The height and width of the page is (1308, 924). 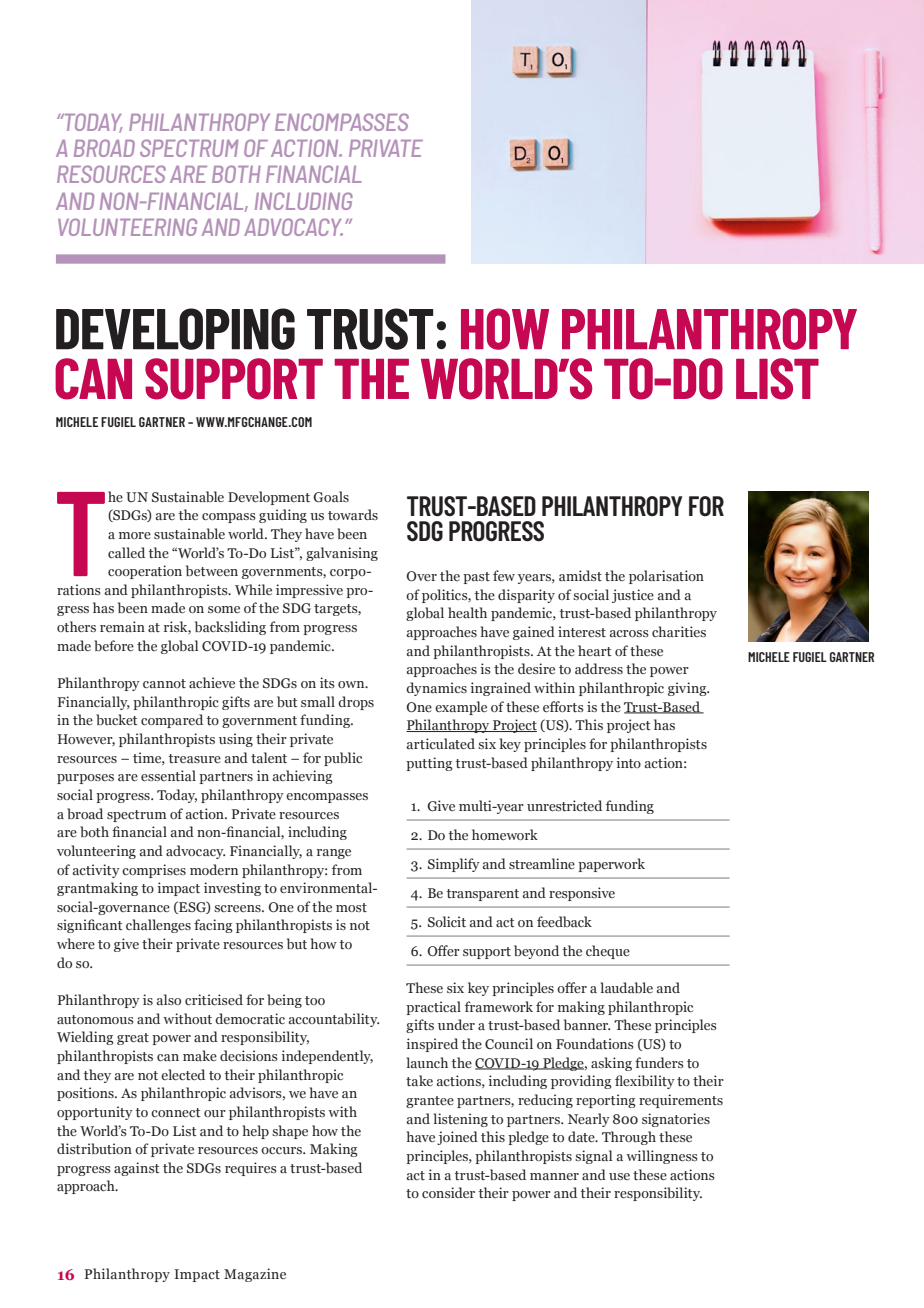 What do you see at coordinates (580, 575) in the page?
I see `amidst` at bounding box center [580, 575].
